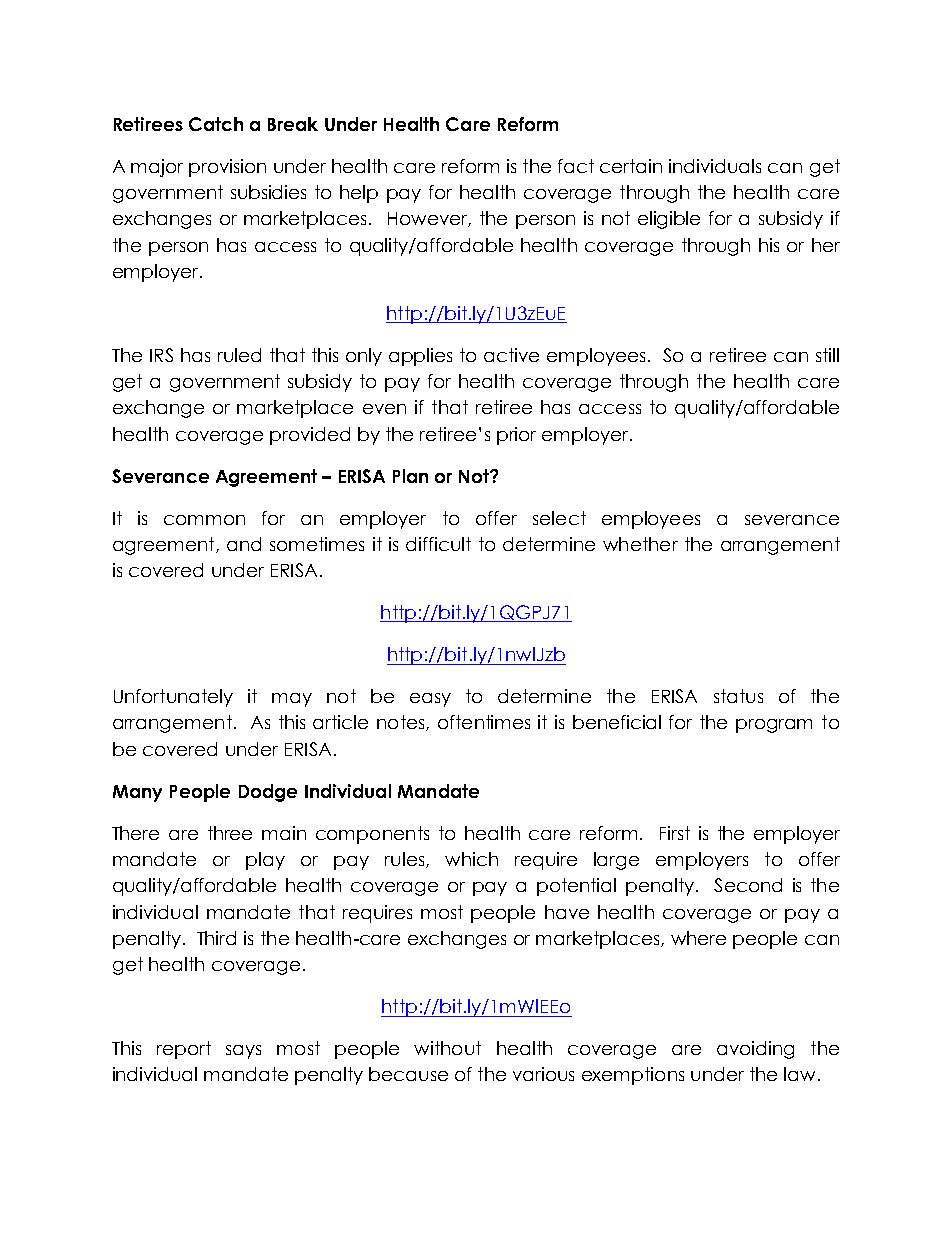 This screenshot has width=952, height=1233. Describe the element at coordinates (576, 166) in the screenshot. I see `fact` at that location.
